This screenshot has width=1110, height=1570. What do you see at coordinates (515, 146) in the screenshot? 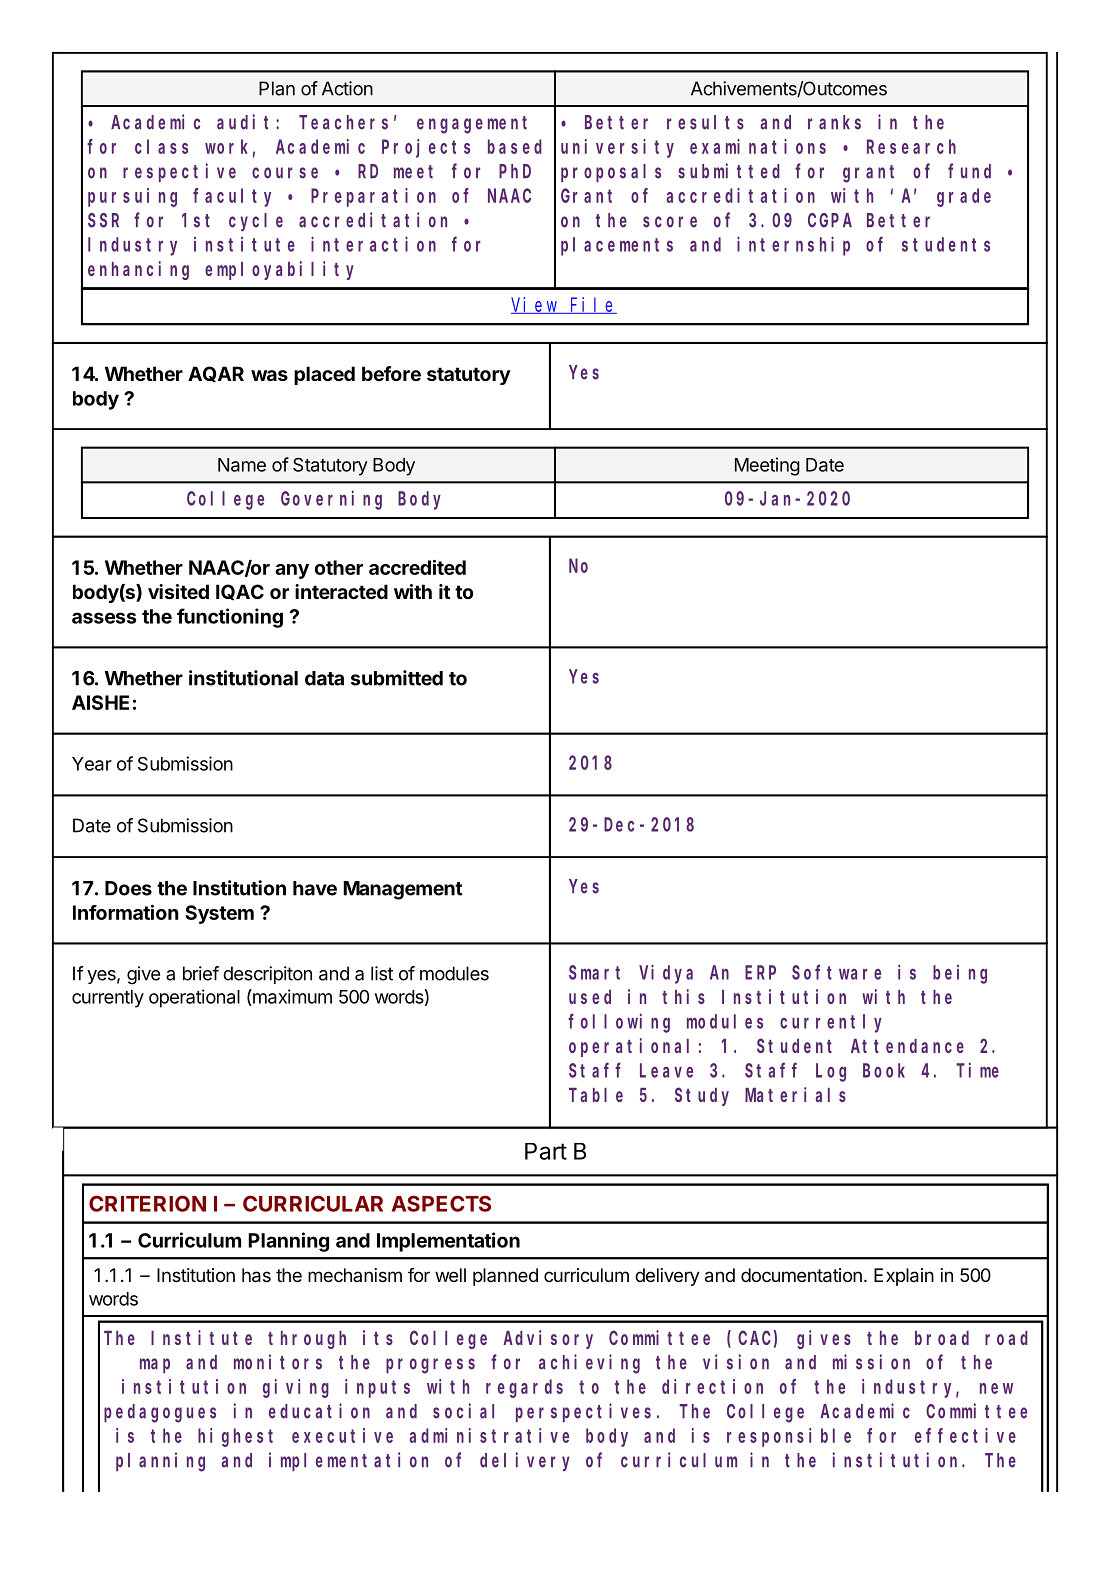
I see `based` at bounding box center [515, 146].
